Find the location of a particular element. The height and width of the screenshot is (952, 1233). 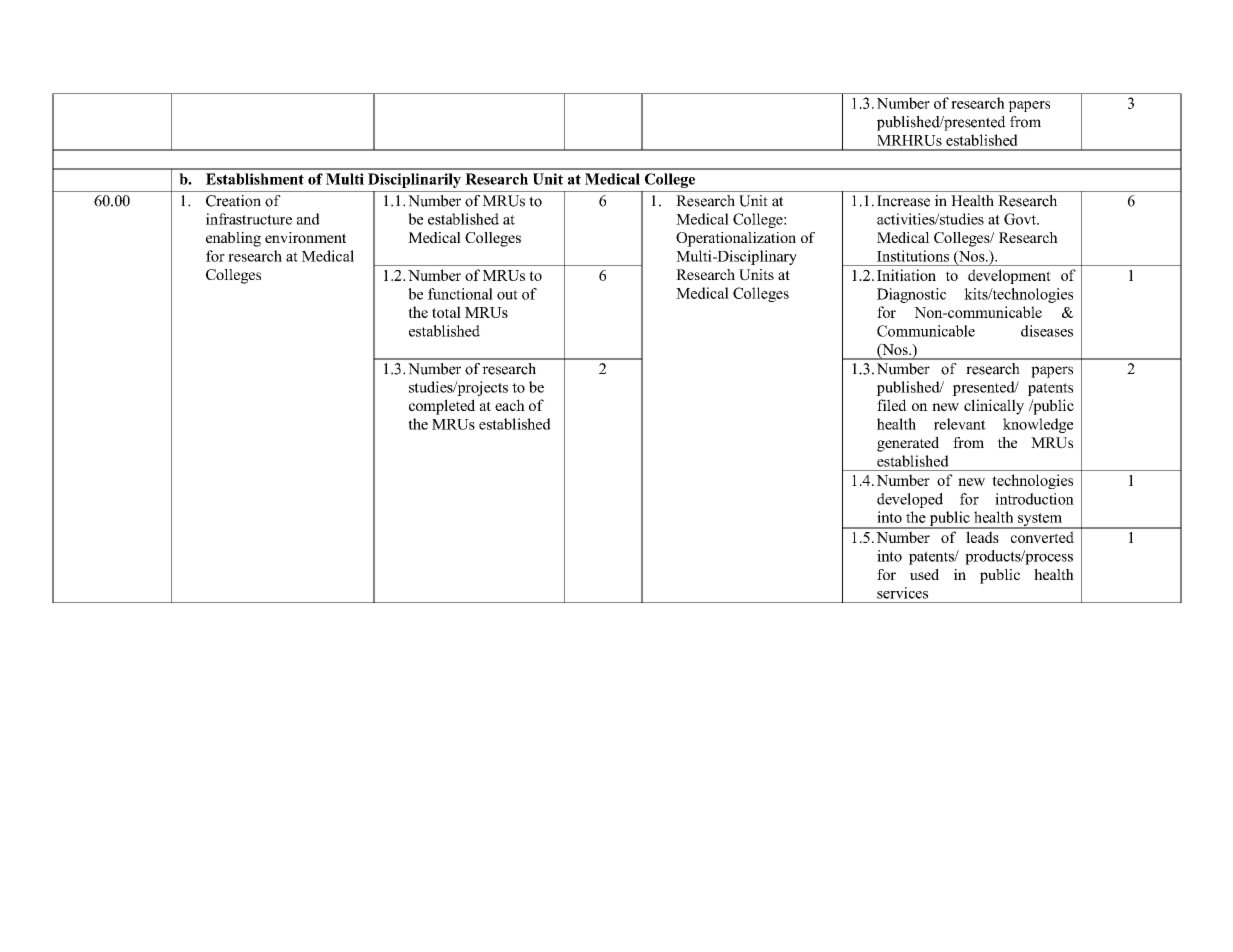

completed is located at coordinates (442, 407).
